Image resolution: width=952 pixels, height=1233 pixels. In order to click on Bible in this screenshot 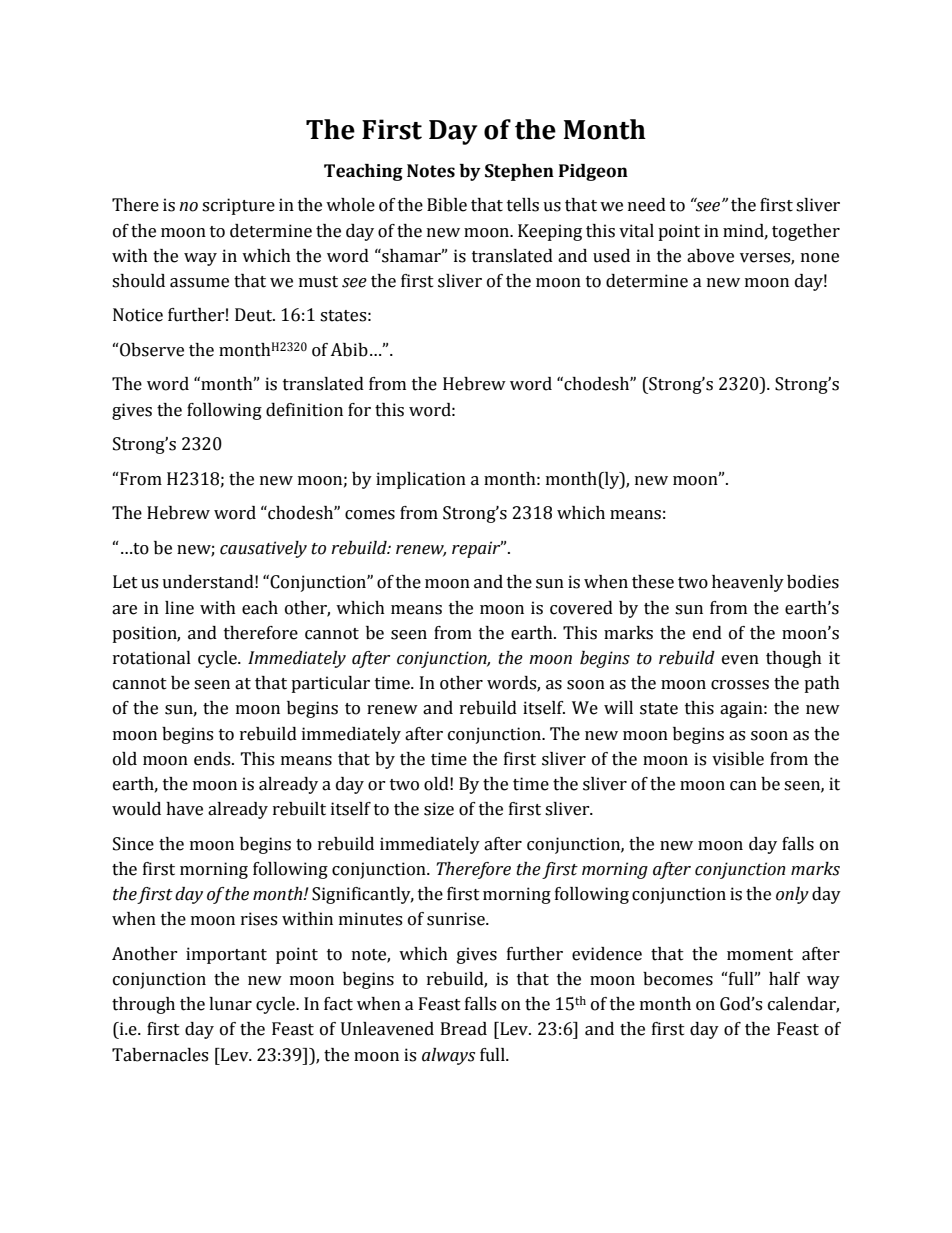, I will do `click(447, 205)`.
